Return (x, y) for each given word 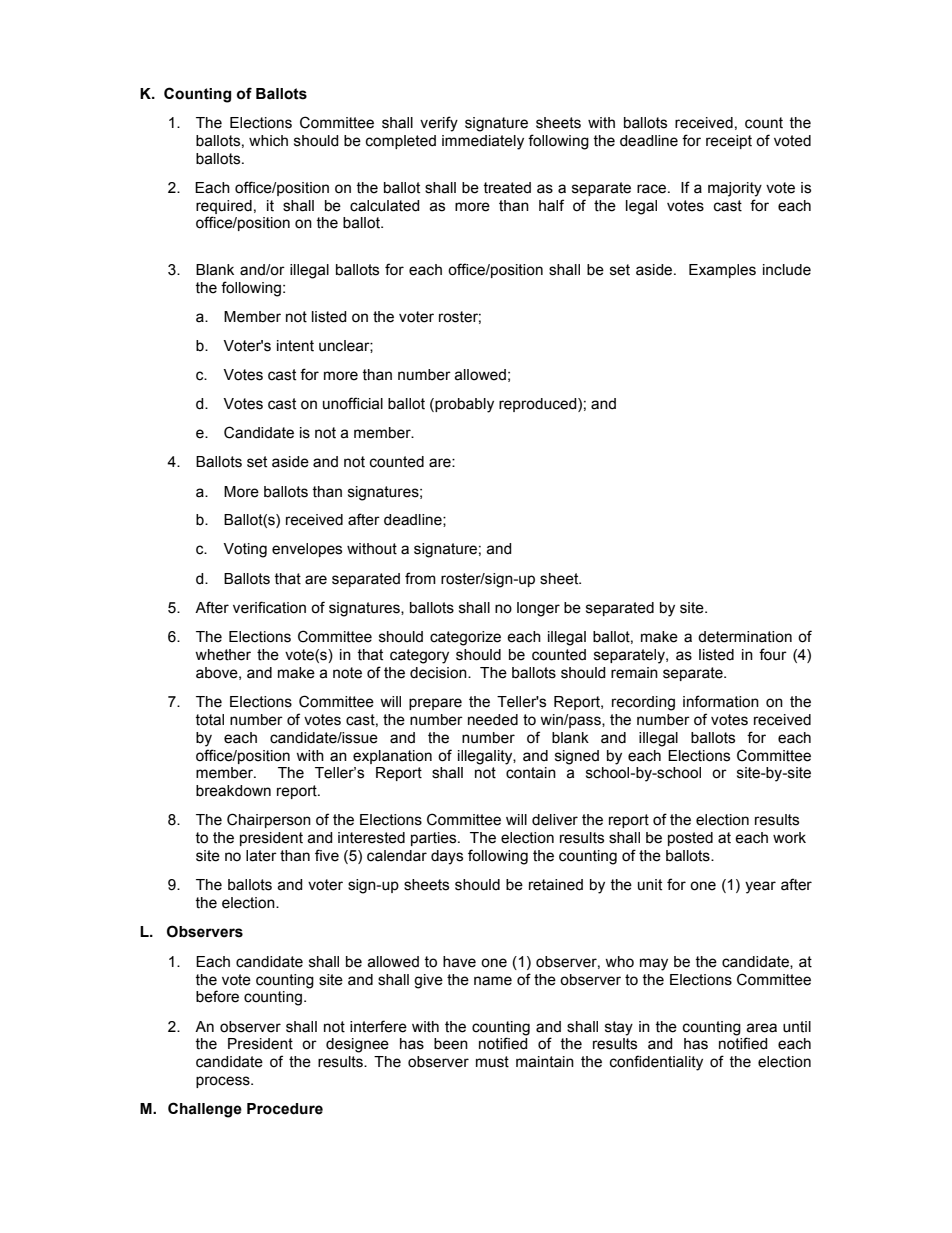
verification (269, 607)
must (492, 1062)
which (268, 141)
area (761, 1028)
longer (538, 609)
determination (745, 637)
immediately (483, 142)
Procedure (285, 1109)
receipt (729, 142)
